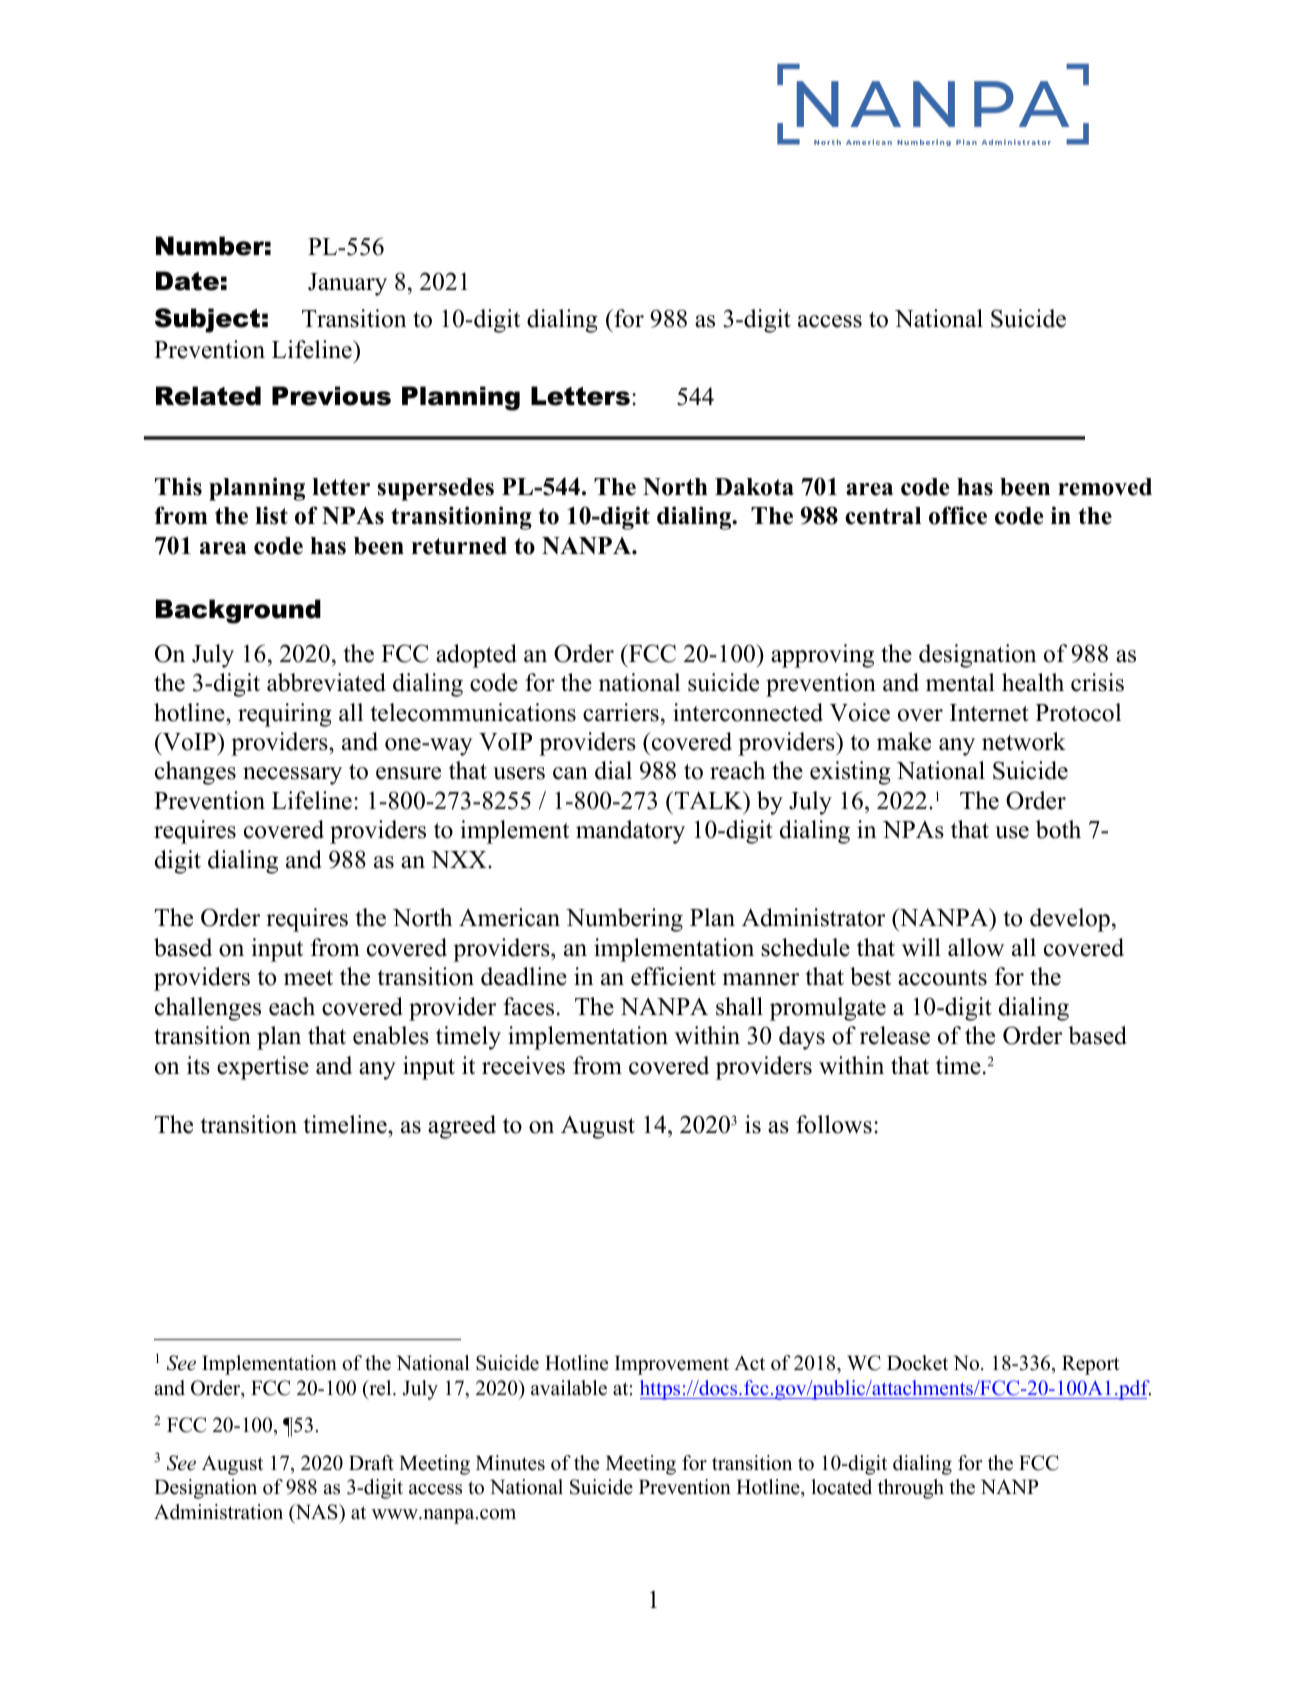 The image size is (1306, 1690). I want to click on January, so click(347, 284).
